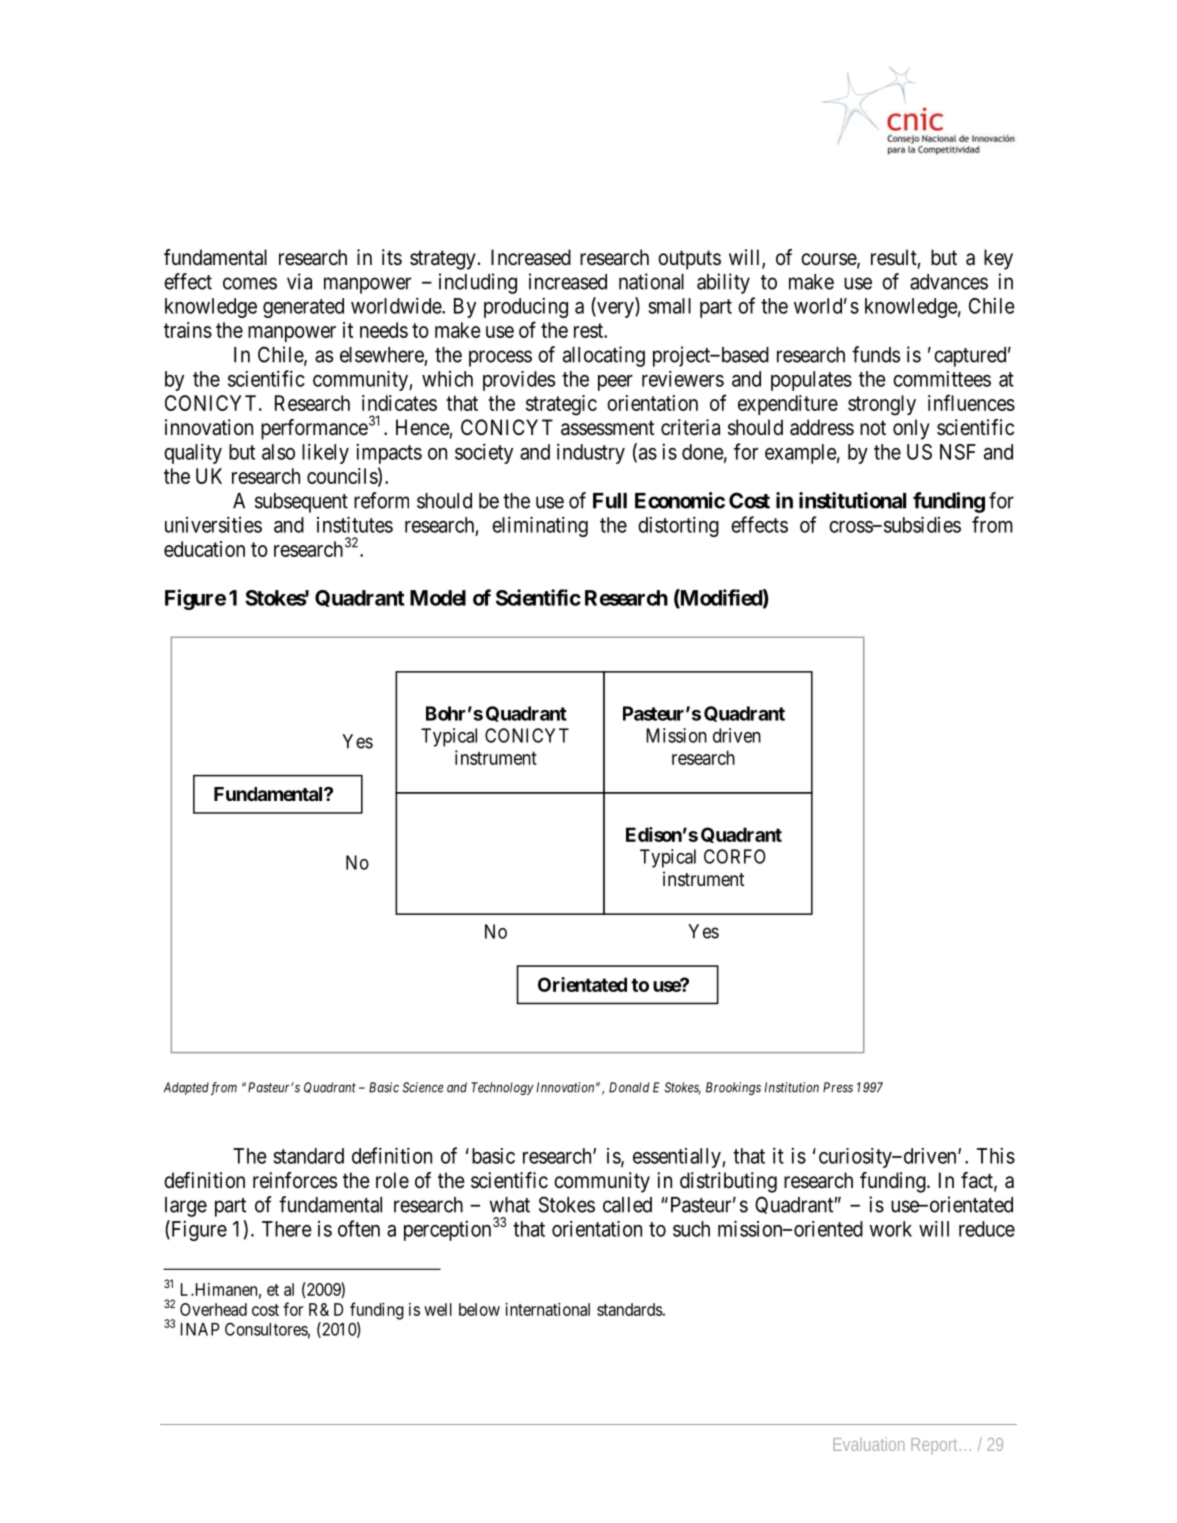 Image resolution: width=1177 pixels, height=1523 pixels. I want to click on advances, so click(949, 282).
